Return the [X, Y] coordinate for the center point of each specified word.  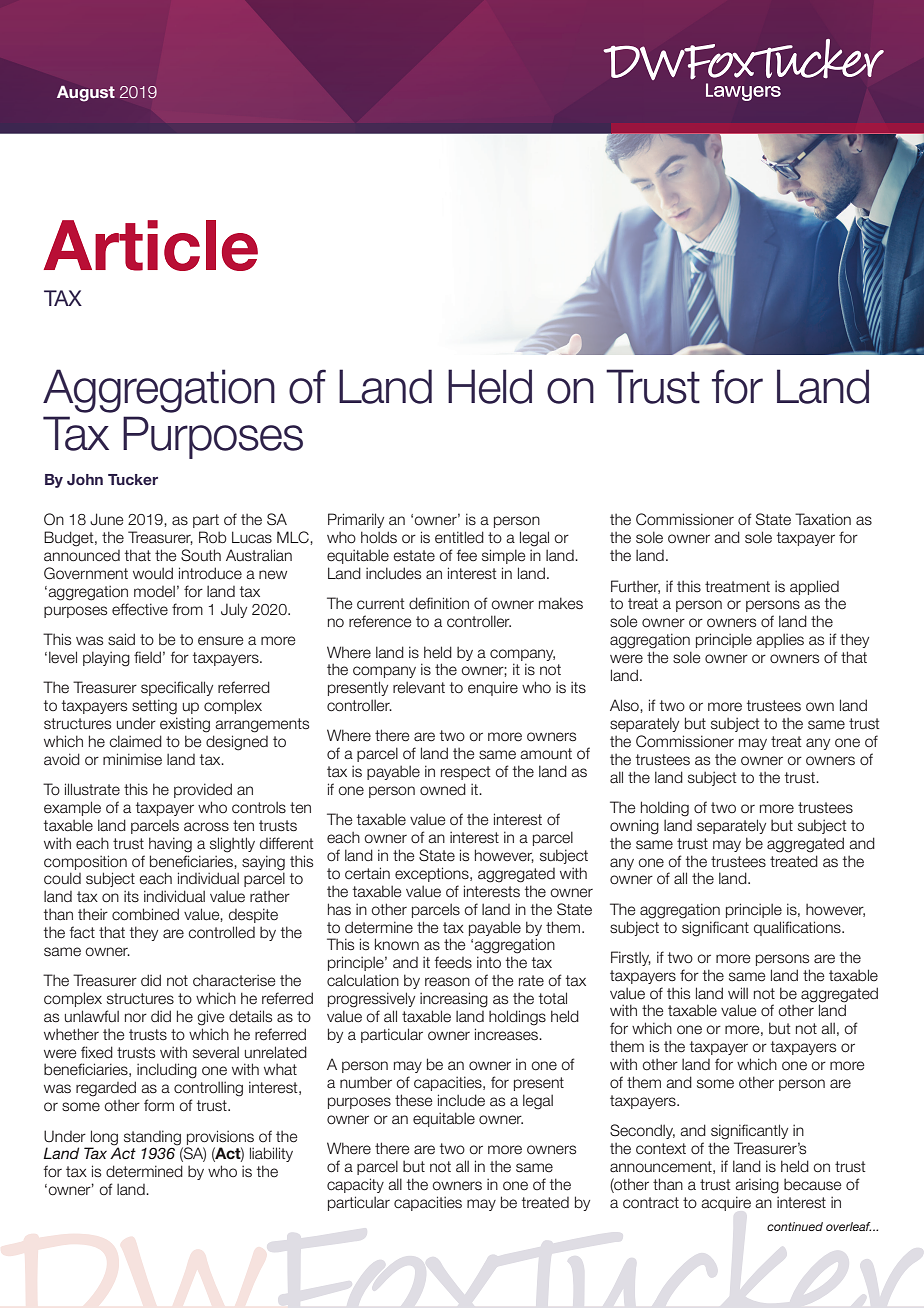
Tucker [133, 479]
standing [152, 1138]
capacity [355, 1185]
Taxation [823, 519]
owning [634, 827]
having [170, 845]
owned [443, 789]
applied [814, 587]
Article [151, 245]
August [86, 94]
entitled [459, 537]
